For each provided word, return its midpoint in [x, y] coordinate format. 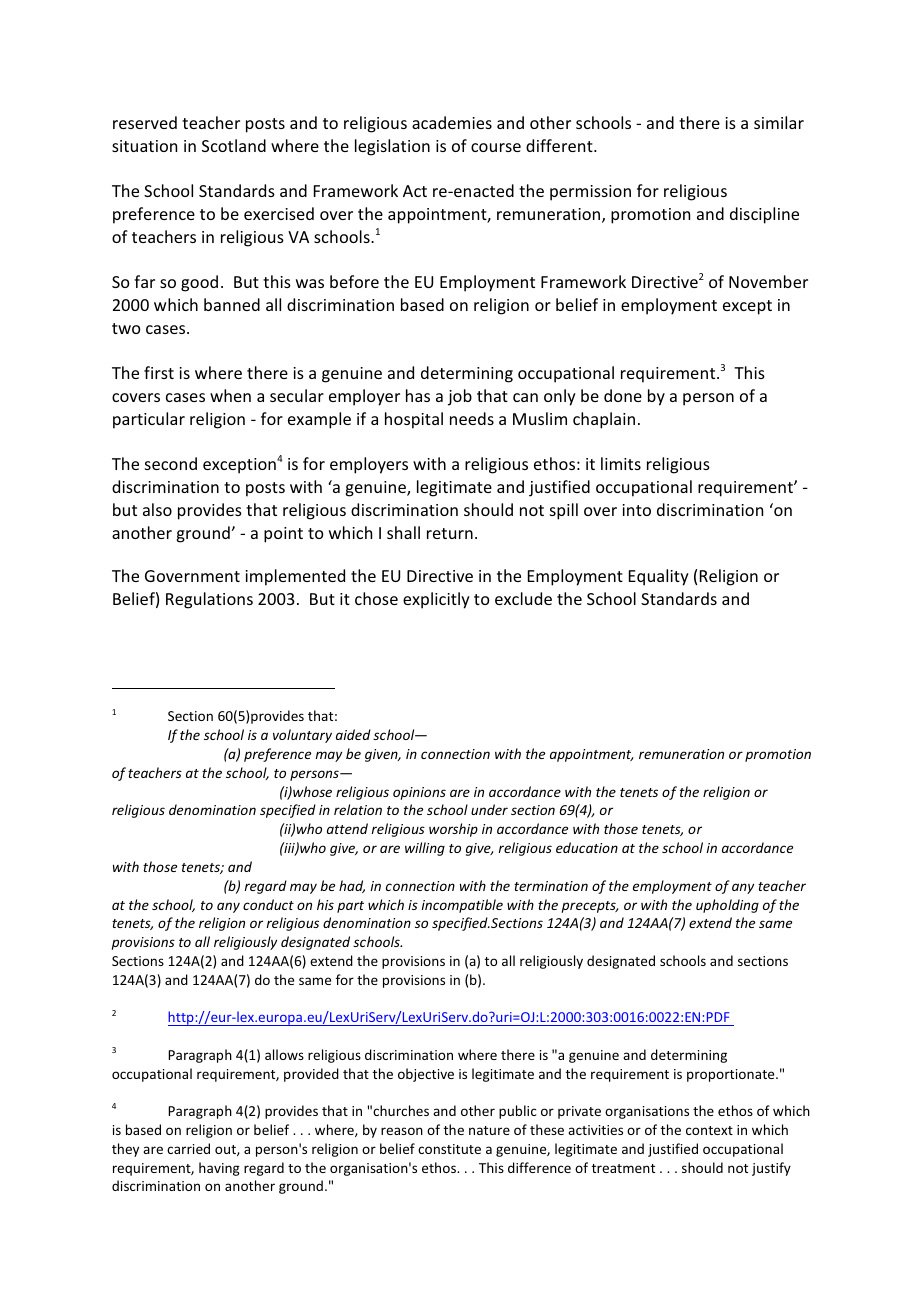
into [637, 510]
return [450, 533]
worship [453, 830]
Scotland [234, 145]
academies [452, 122]
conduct [268, 904]
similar [779, 122]
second [171, 463]
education [587, 847]
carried [188, 1148]
